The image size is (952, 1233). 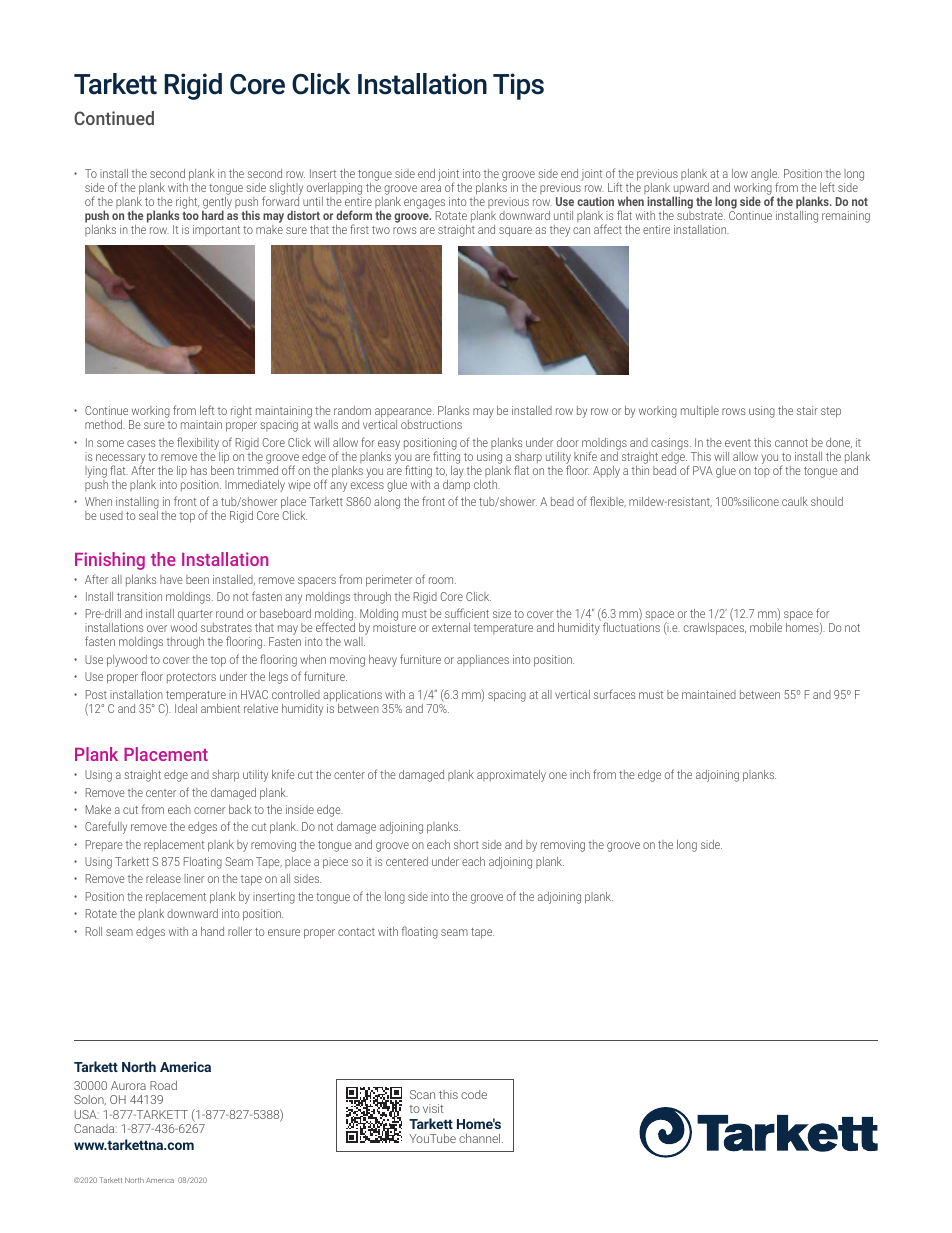 I want to click on release, so click(x=163, y=878).
